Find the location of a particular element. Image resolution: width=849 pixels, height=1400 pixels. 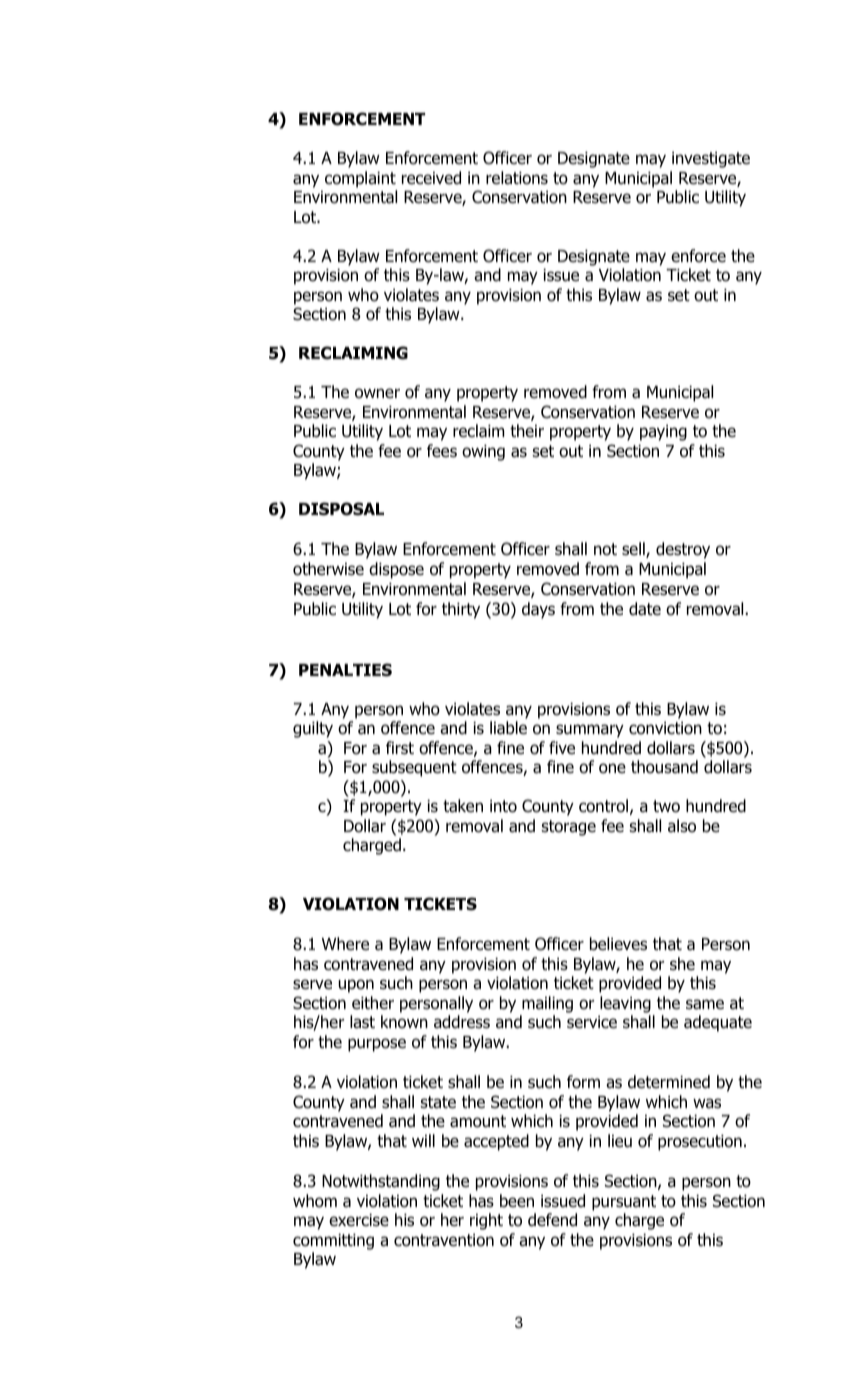

conviction is located at coordinates (665, 728).
